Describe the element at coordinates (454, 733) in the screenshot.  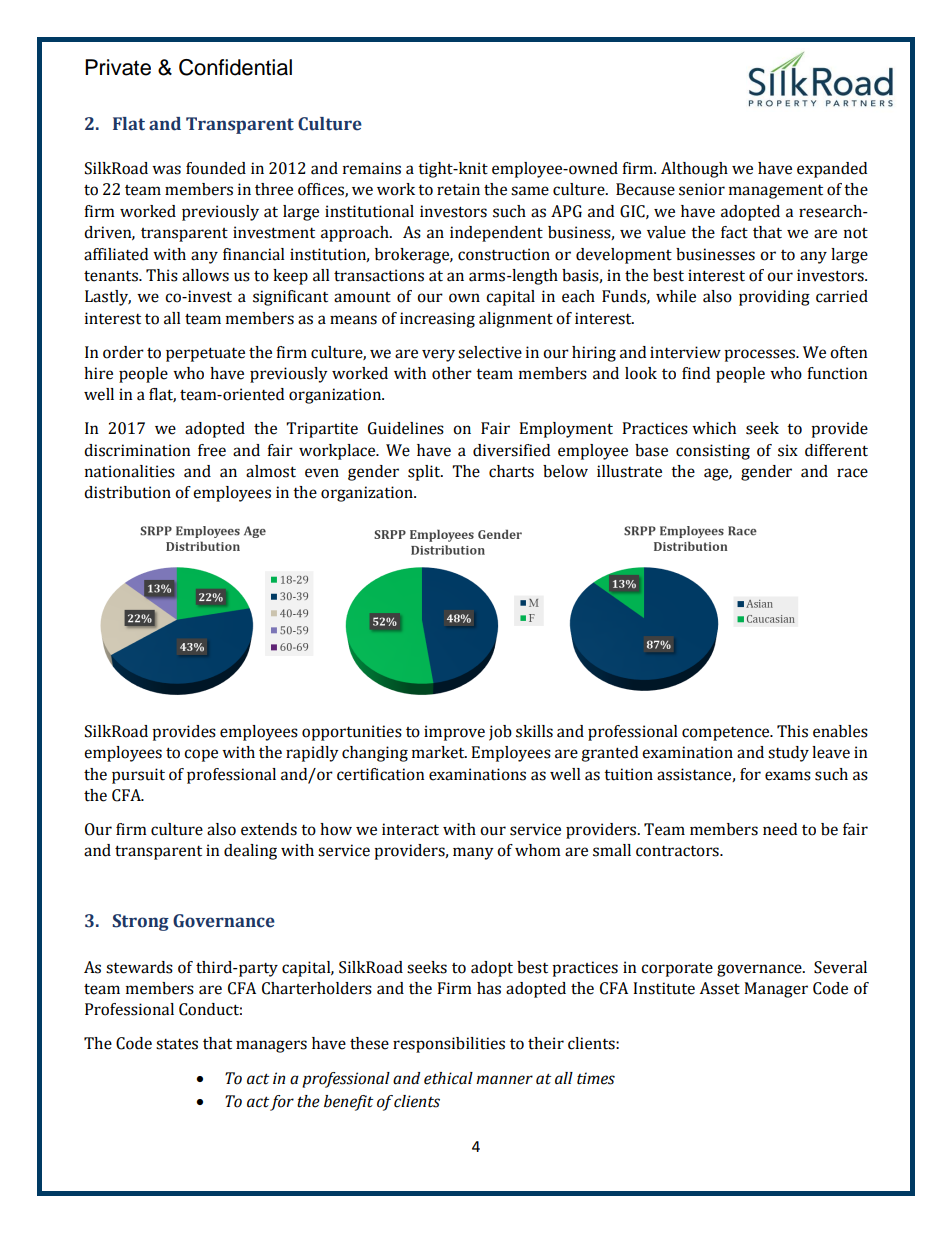
I see `improve` at that location.
